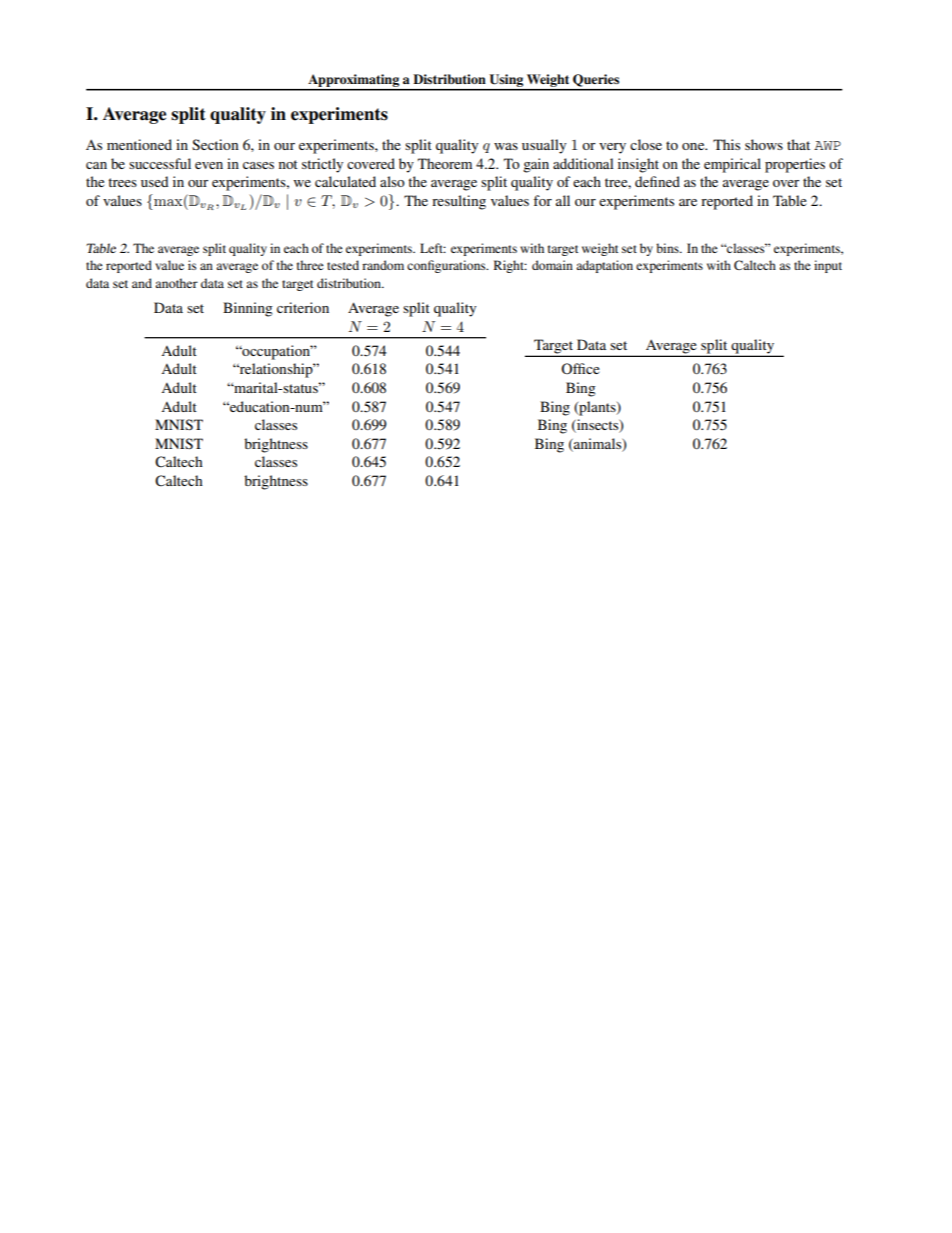 The image size is (952, 1233). Describe the element at coordinates (459, 202) in the page. I see `resulting` at that location.
